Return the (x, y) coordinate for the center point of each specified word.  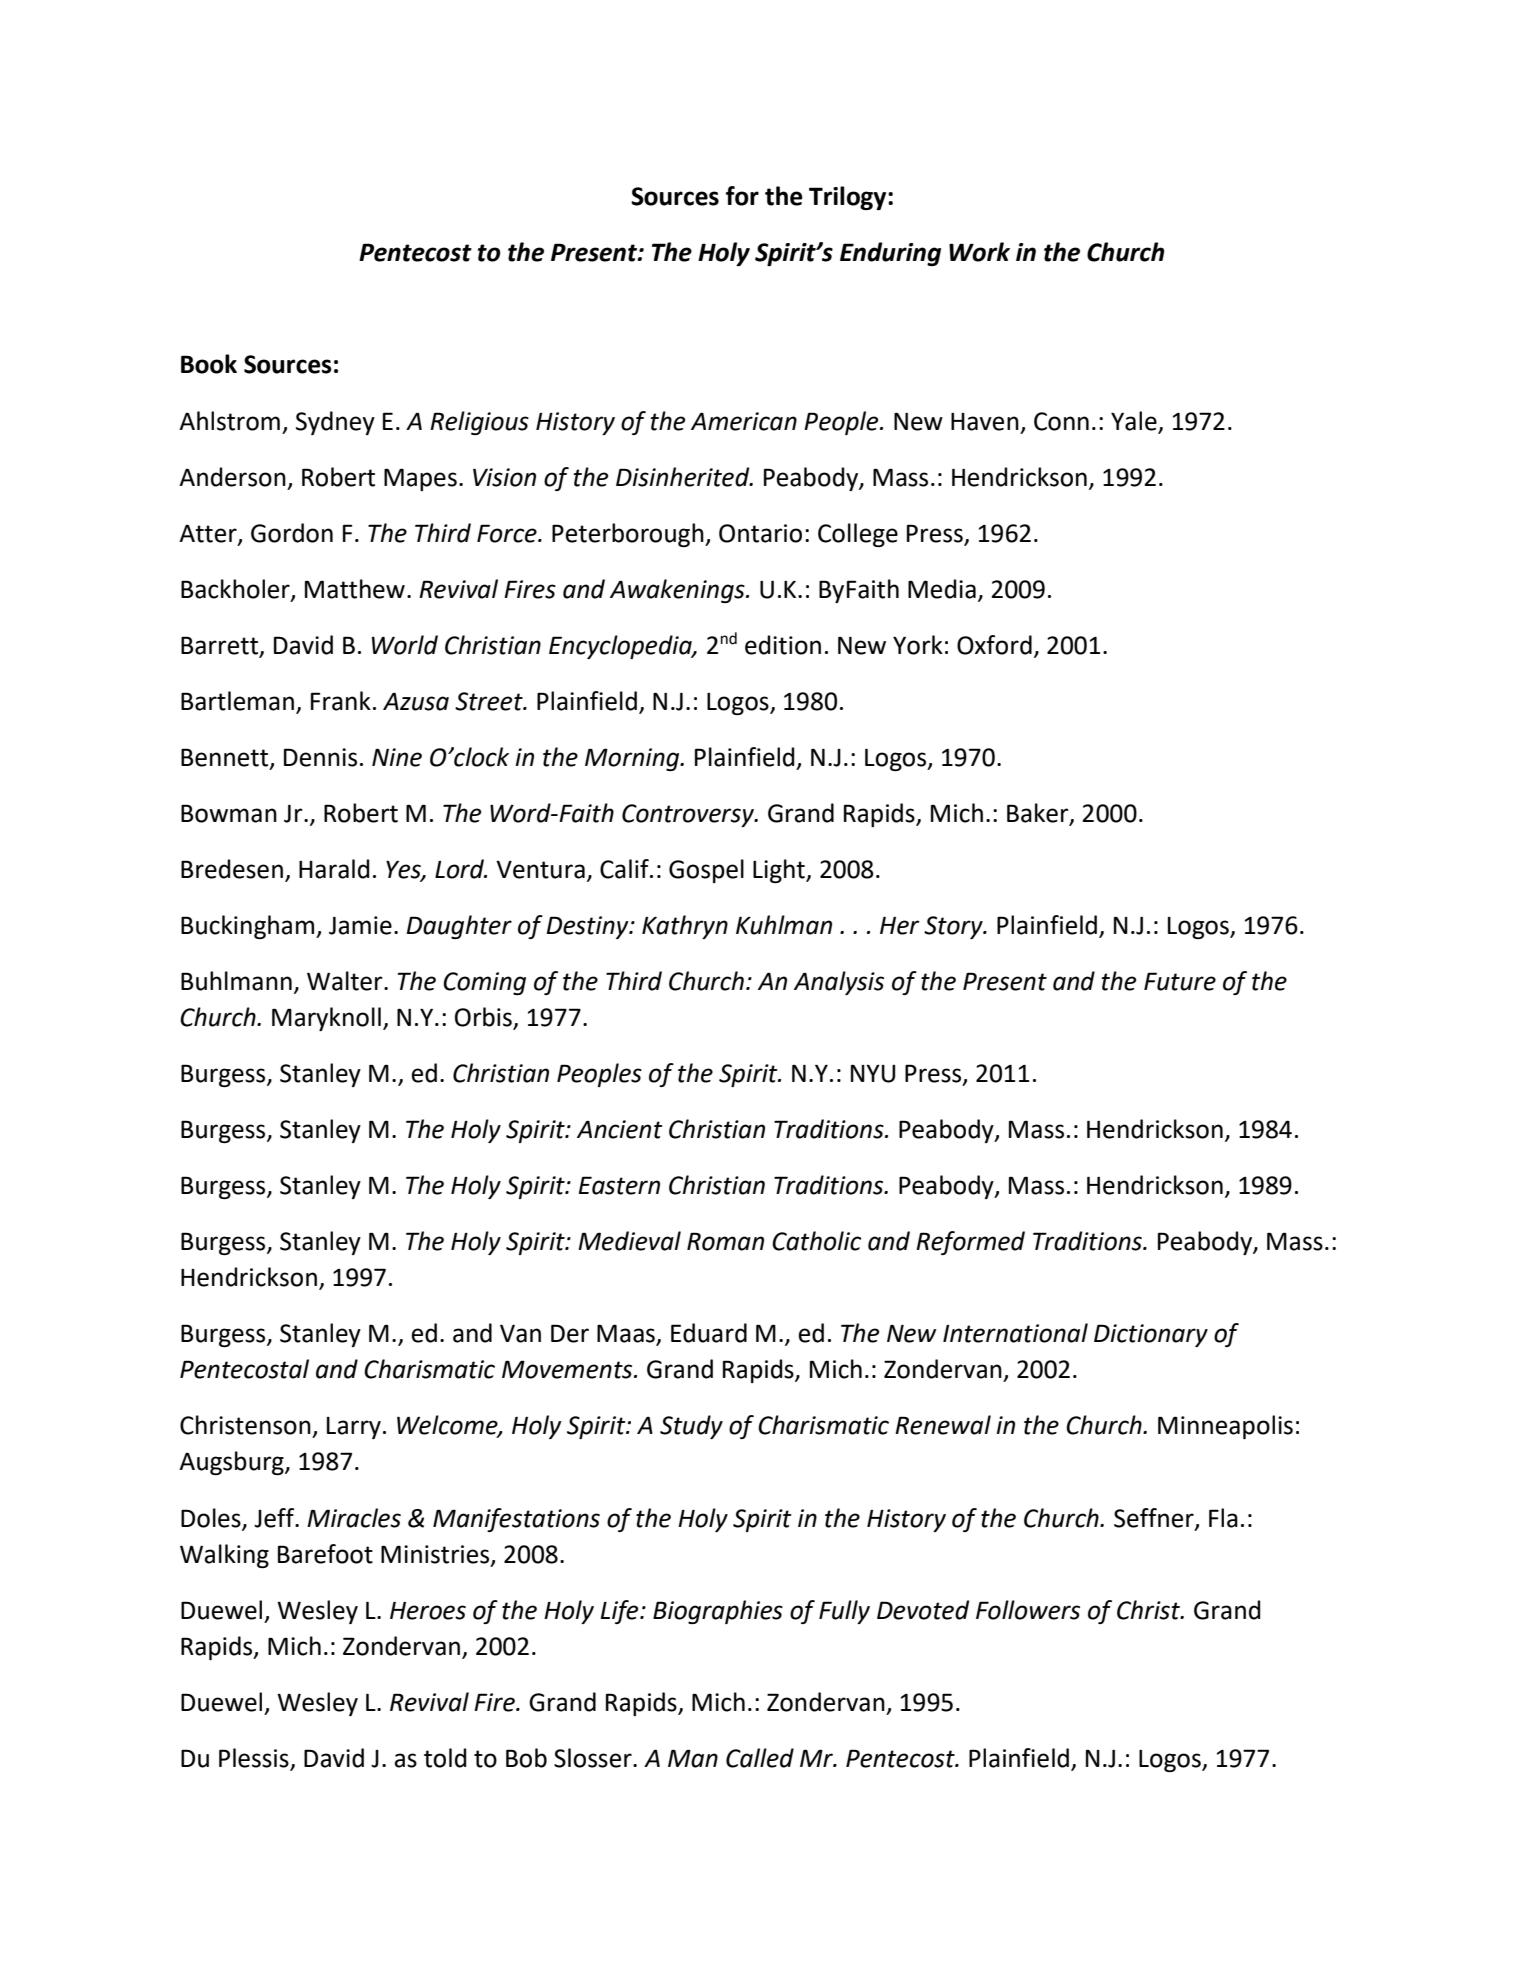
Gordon (292, 533)
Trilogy (849, 198)
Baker (1039, 814)
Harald (334, 869)
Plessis (255, 1759)
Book (209, 364)
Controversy (689, 815)
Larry (354, 1428)
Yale (1134, 421)
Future (1180, 981)
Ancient (620, 1129)
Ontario (760, 533)
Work (979, 252)
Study (691, 1427)
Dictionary (1151, 1335)
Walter (346, 981)
